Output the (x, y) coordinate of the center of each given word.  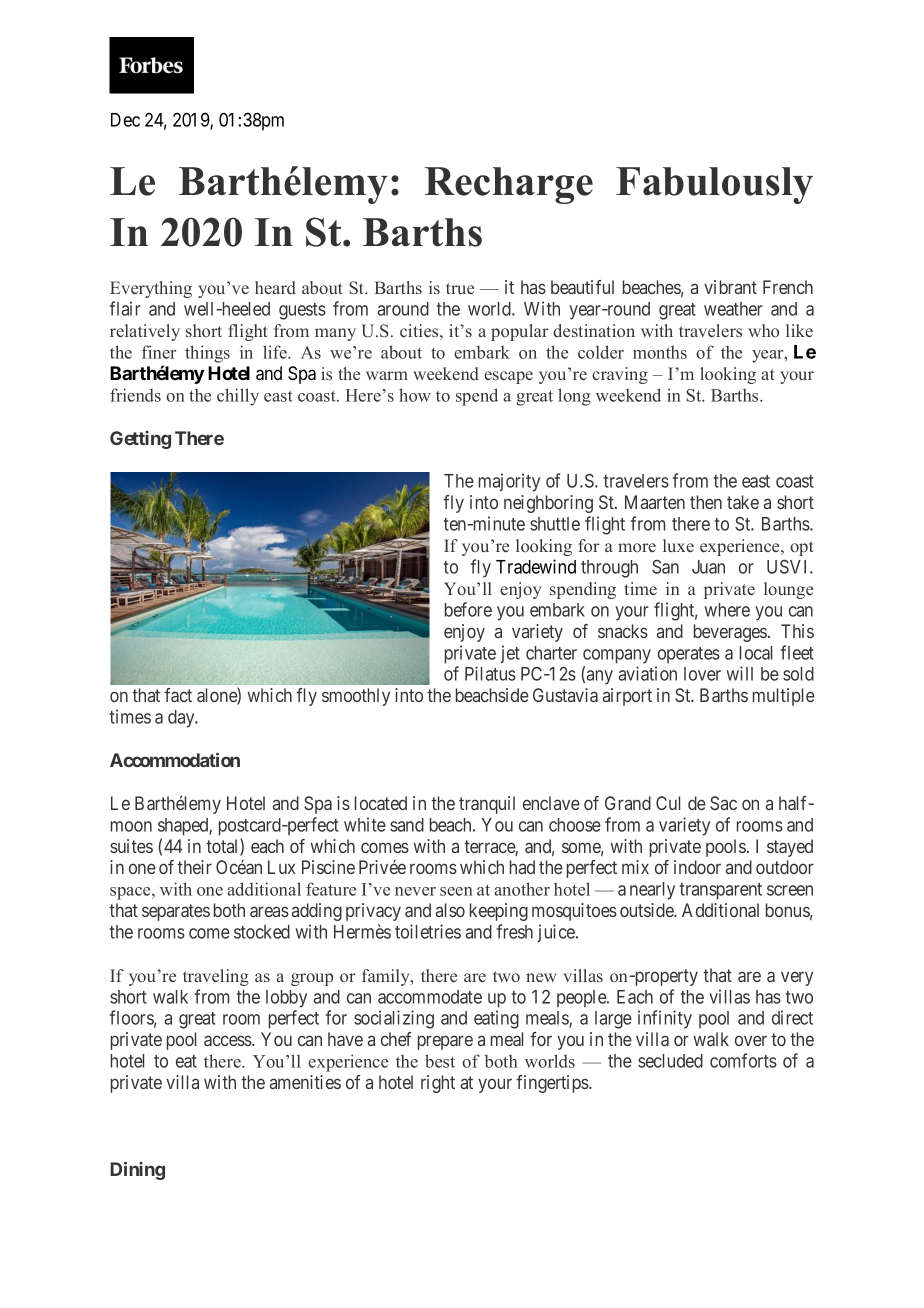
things (207, 354)
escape (508, 377)
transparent (720, 891)
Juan (708, 567)
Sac (723, 803)
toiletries (428, 931)
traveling (216, 977)
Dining (137, 1170)
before (468, 609)
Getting (140, 440)
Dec (125, 120)
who (763, 330)
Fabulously (714, 185)
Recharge (509, 185)
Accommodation (175, 759)
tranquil (487, 805)
